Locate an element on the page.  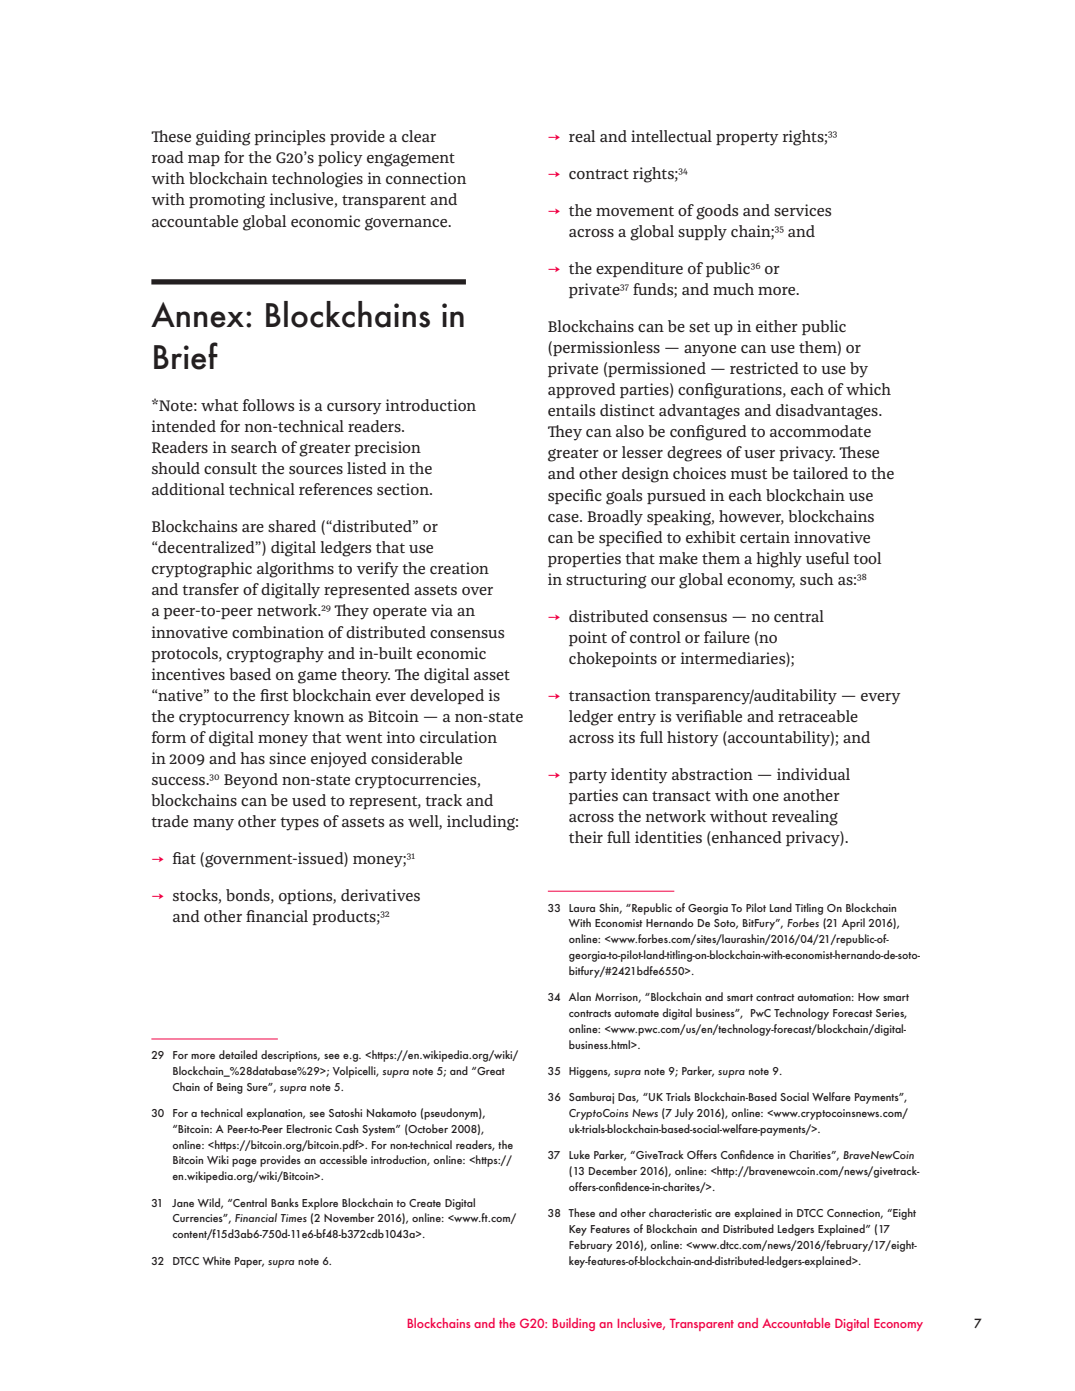
services is located at coordinates (802, 210).
